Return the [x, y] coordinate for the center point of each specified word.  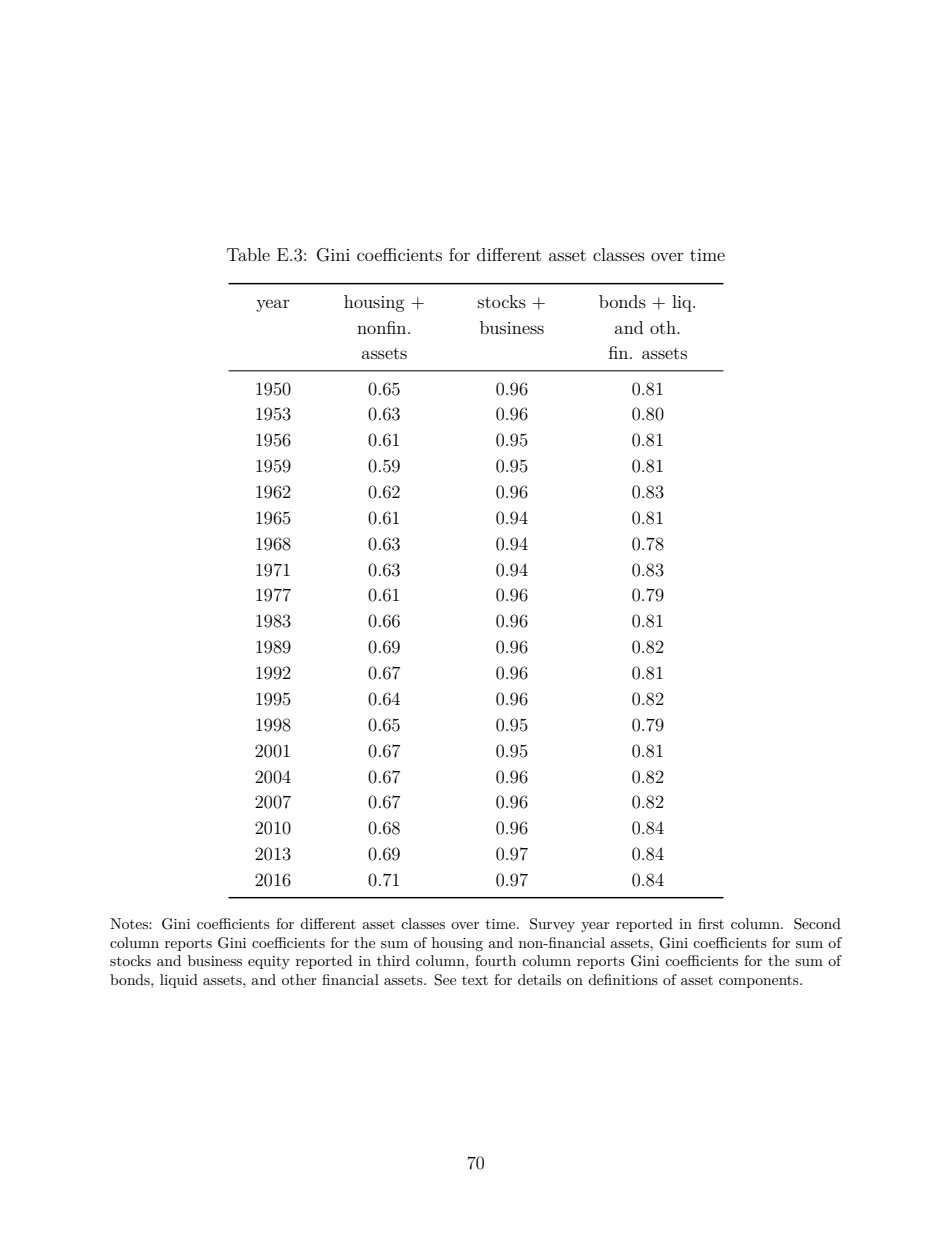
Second [817, 924]
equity [269, 962]
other [299, 979]
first [711, 923]
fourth [495, 960]
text [475, 980]
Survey [552, 925]
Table [248, 254]
